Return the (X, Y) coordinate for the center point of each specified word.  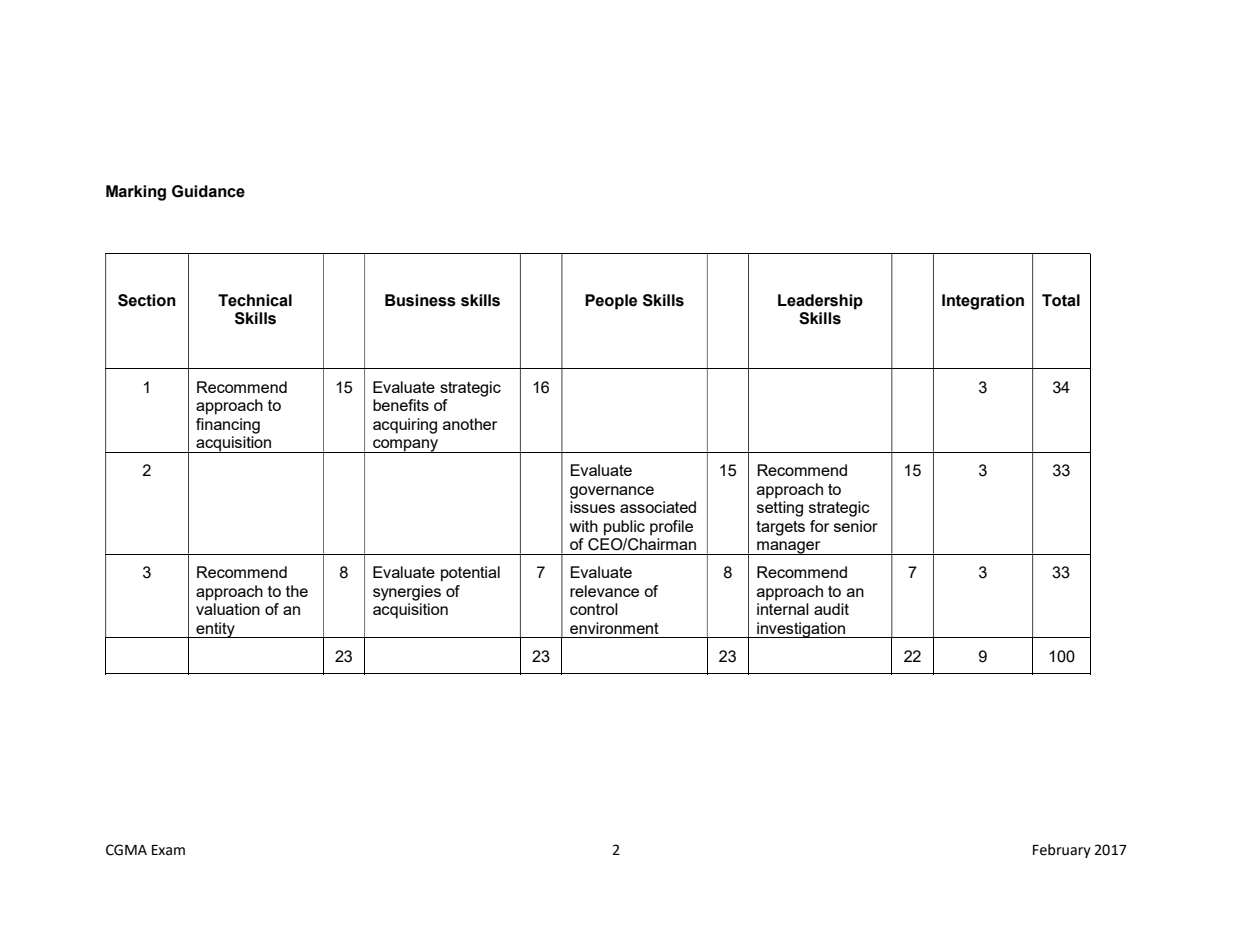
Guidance (208, 191)
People (611, 302)
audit (831, 609)
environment (614, 628)
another (470, 424)
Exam (168, 850)
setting (780, 509)
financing (228, 426)
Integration (983, 302)
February (1062, 851)
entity (215, 630)
